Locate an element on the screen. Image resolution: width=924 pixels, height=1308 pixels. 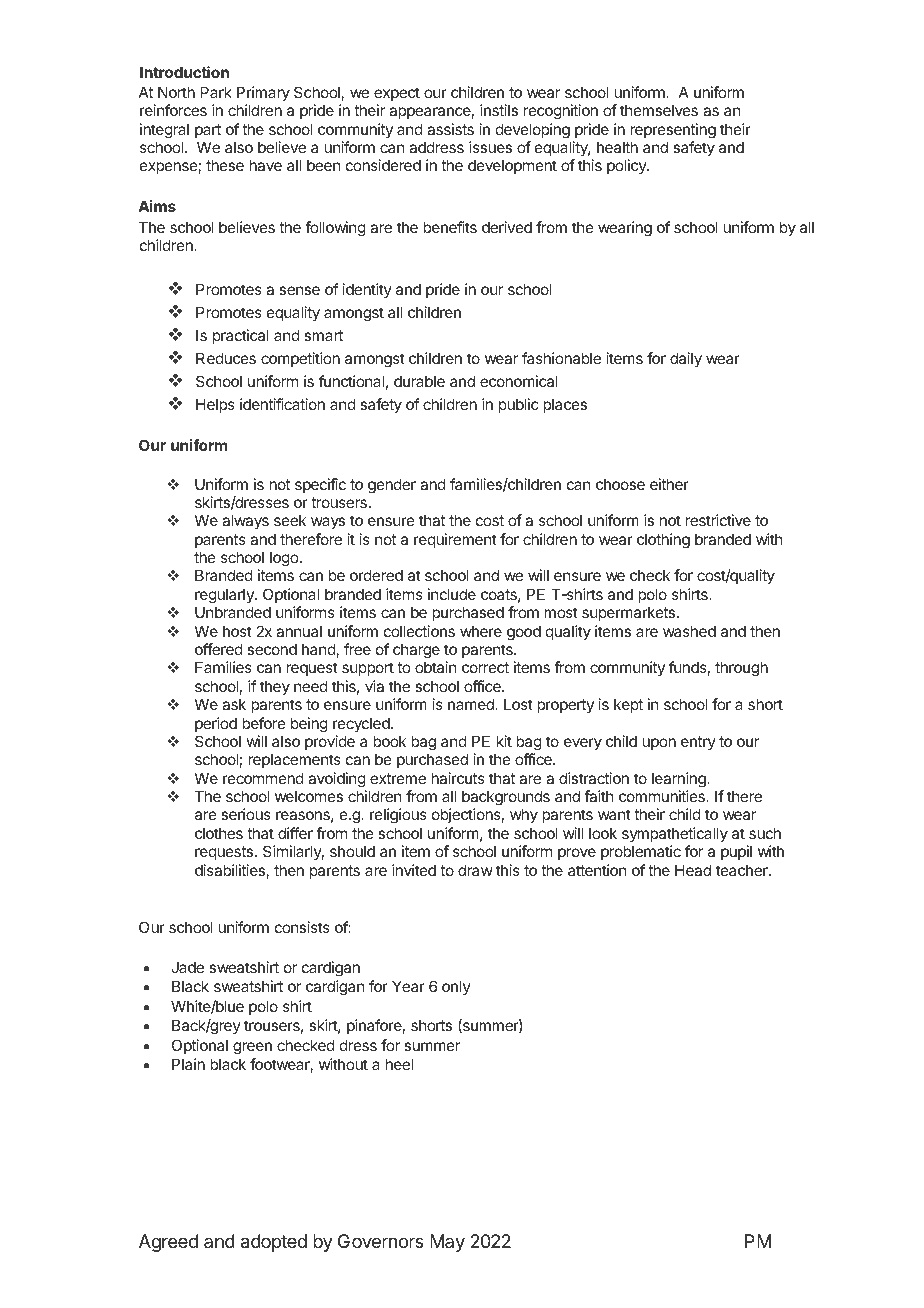
May is located at coordinates (447, 1243).
